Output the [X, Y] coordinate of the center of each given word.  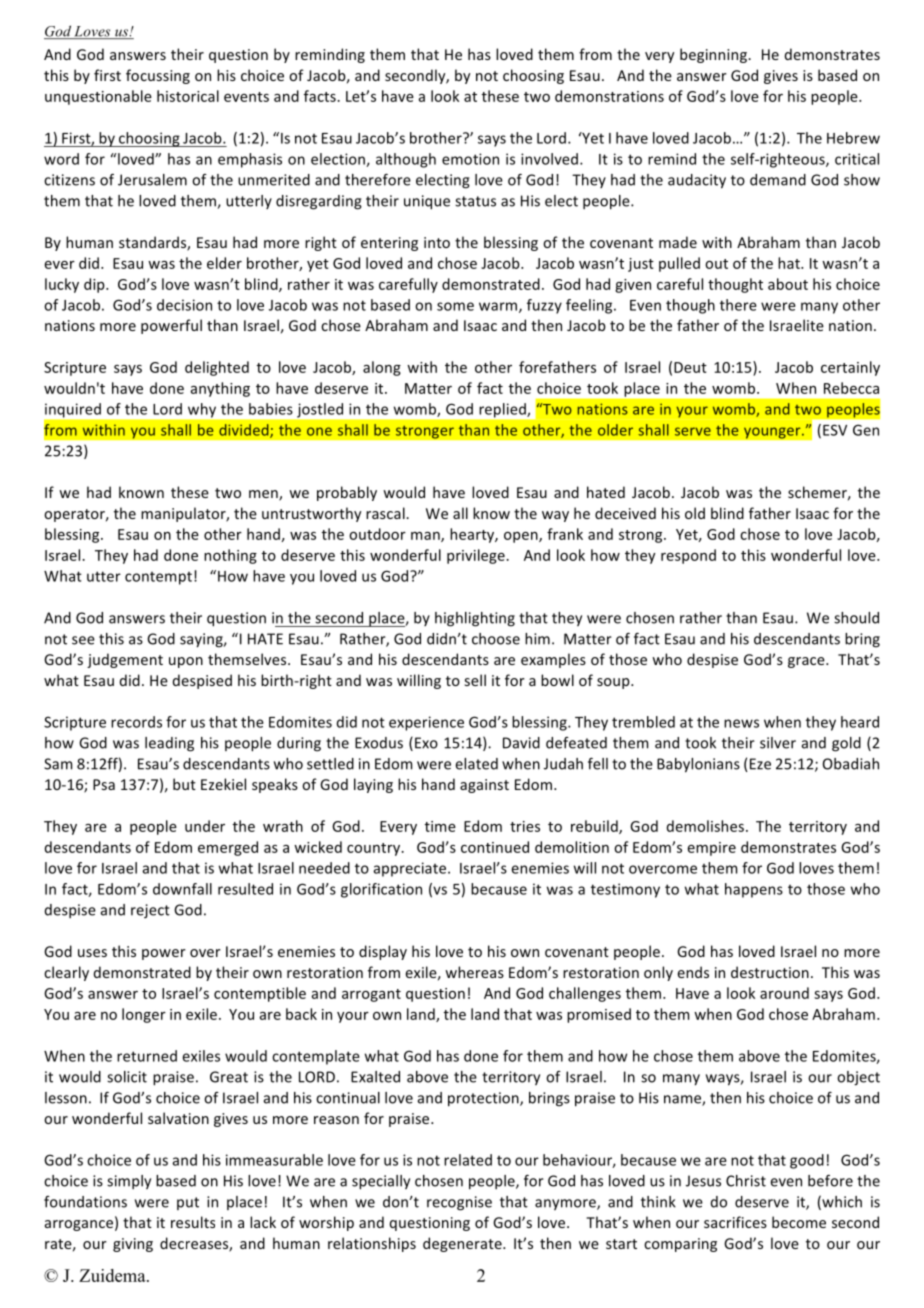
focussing [158, 76]
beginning [714, 55]
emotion [470, 159]
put [188, 1203]
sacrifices [735, 1222]
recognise [459, 1203]
